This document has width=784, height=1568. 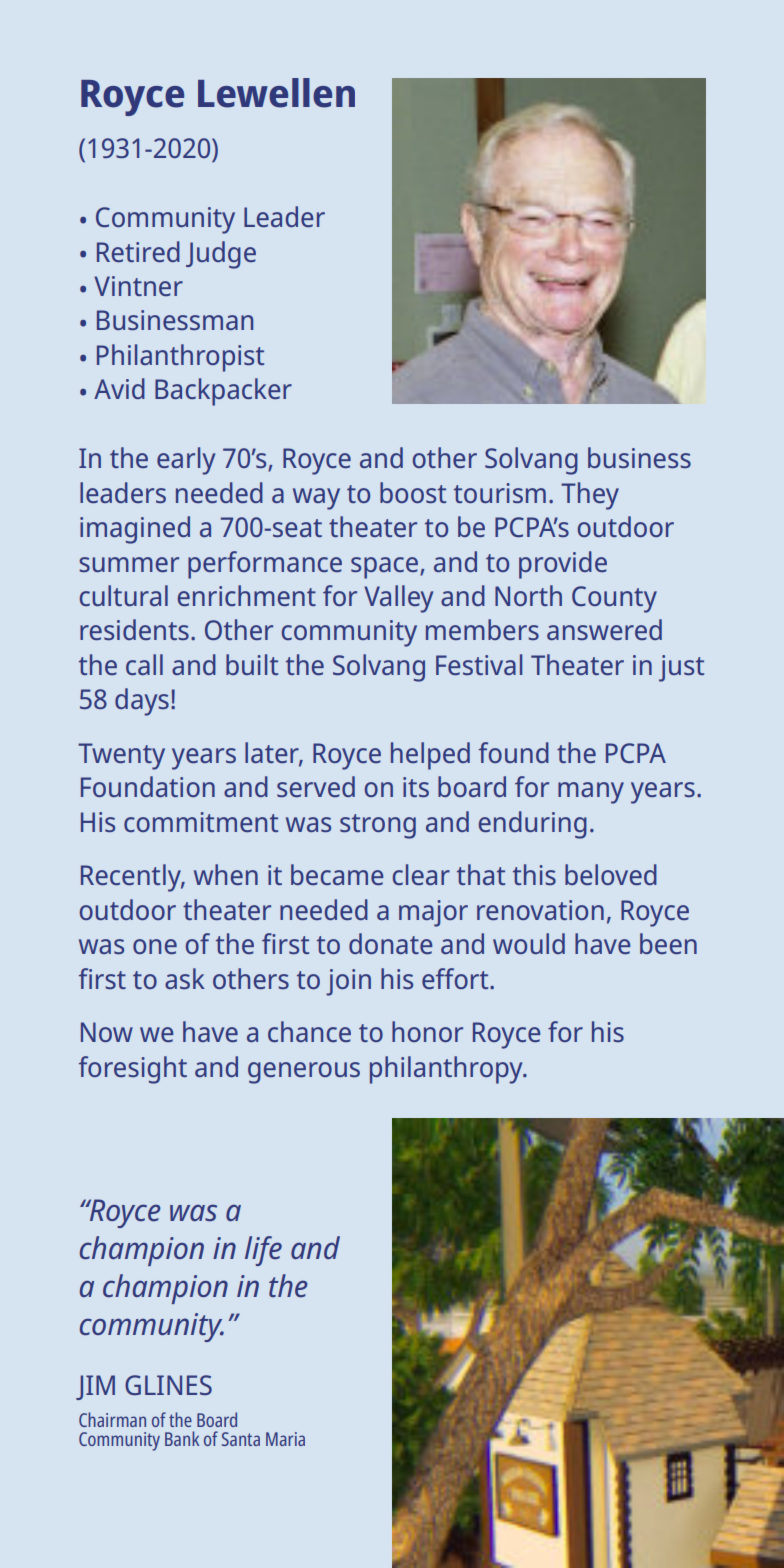 What do you see at coordinates (133, 1070) in the document?
I see `foresight` at bounding box center [133, 1070].
